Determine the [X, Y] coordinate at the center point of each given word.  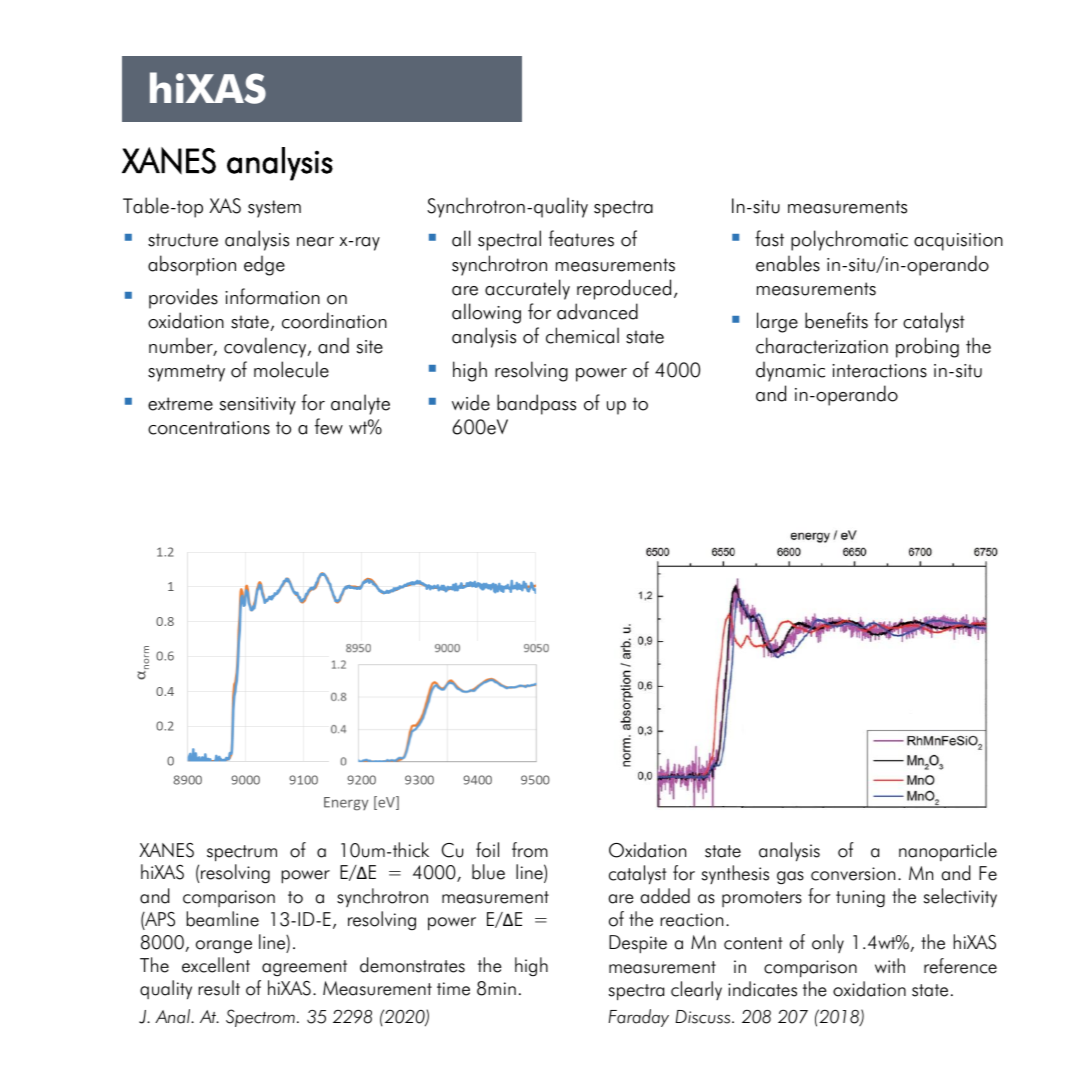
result [219, 988]
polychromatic [849, 240]
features [581, 238]
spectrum [242, 853]
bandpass [536, 404]
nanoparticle [948, 851]
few [329, 426]
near [315, 242]
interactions [879, 371]
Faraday [638, 1018]
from [530, 850]
